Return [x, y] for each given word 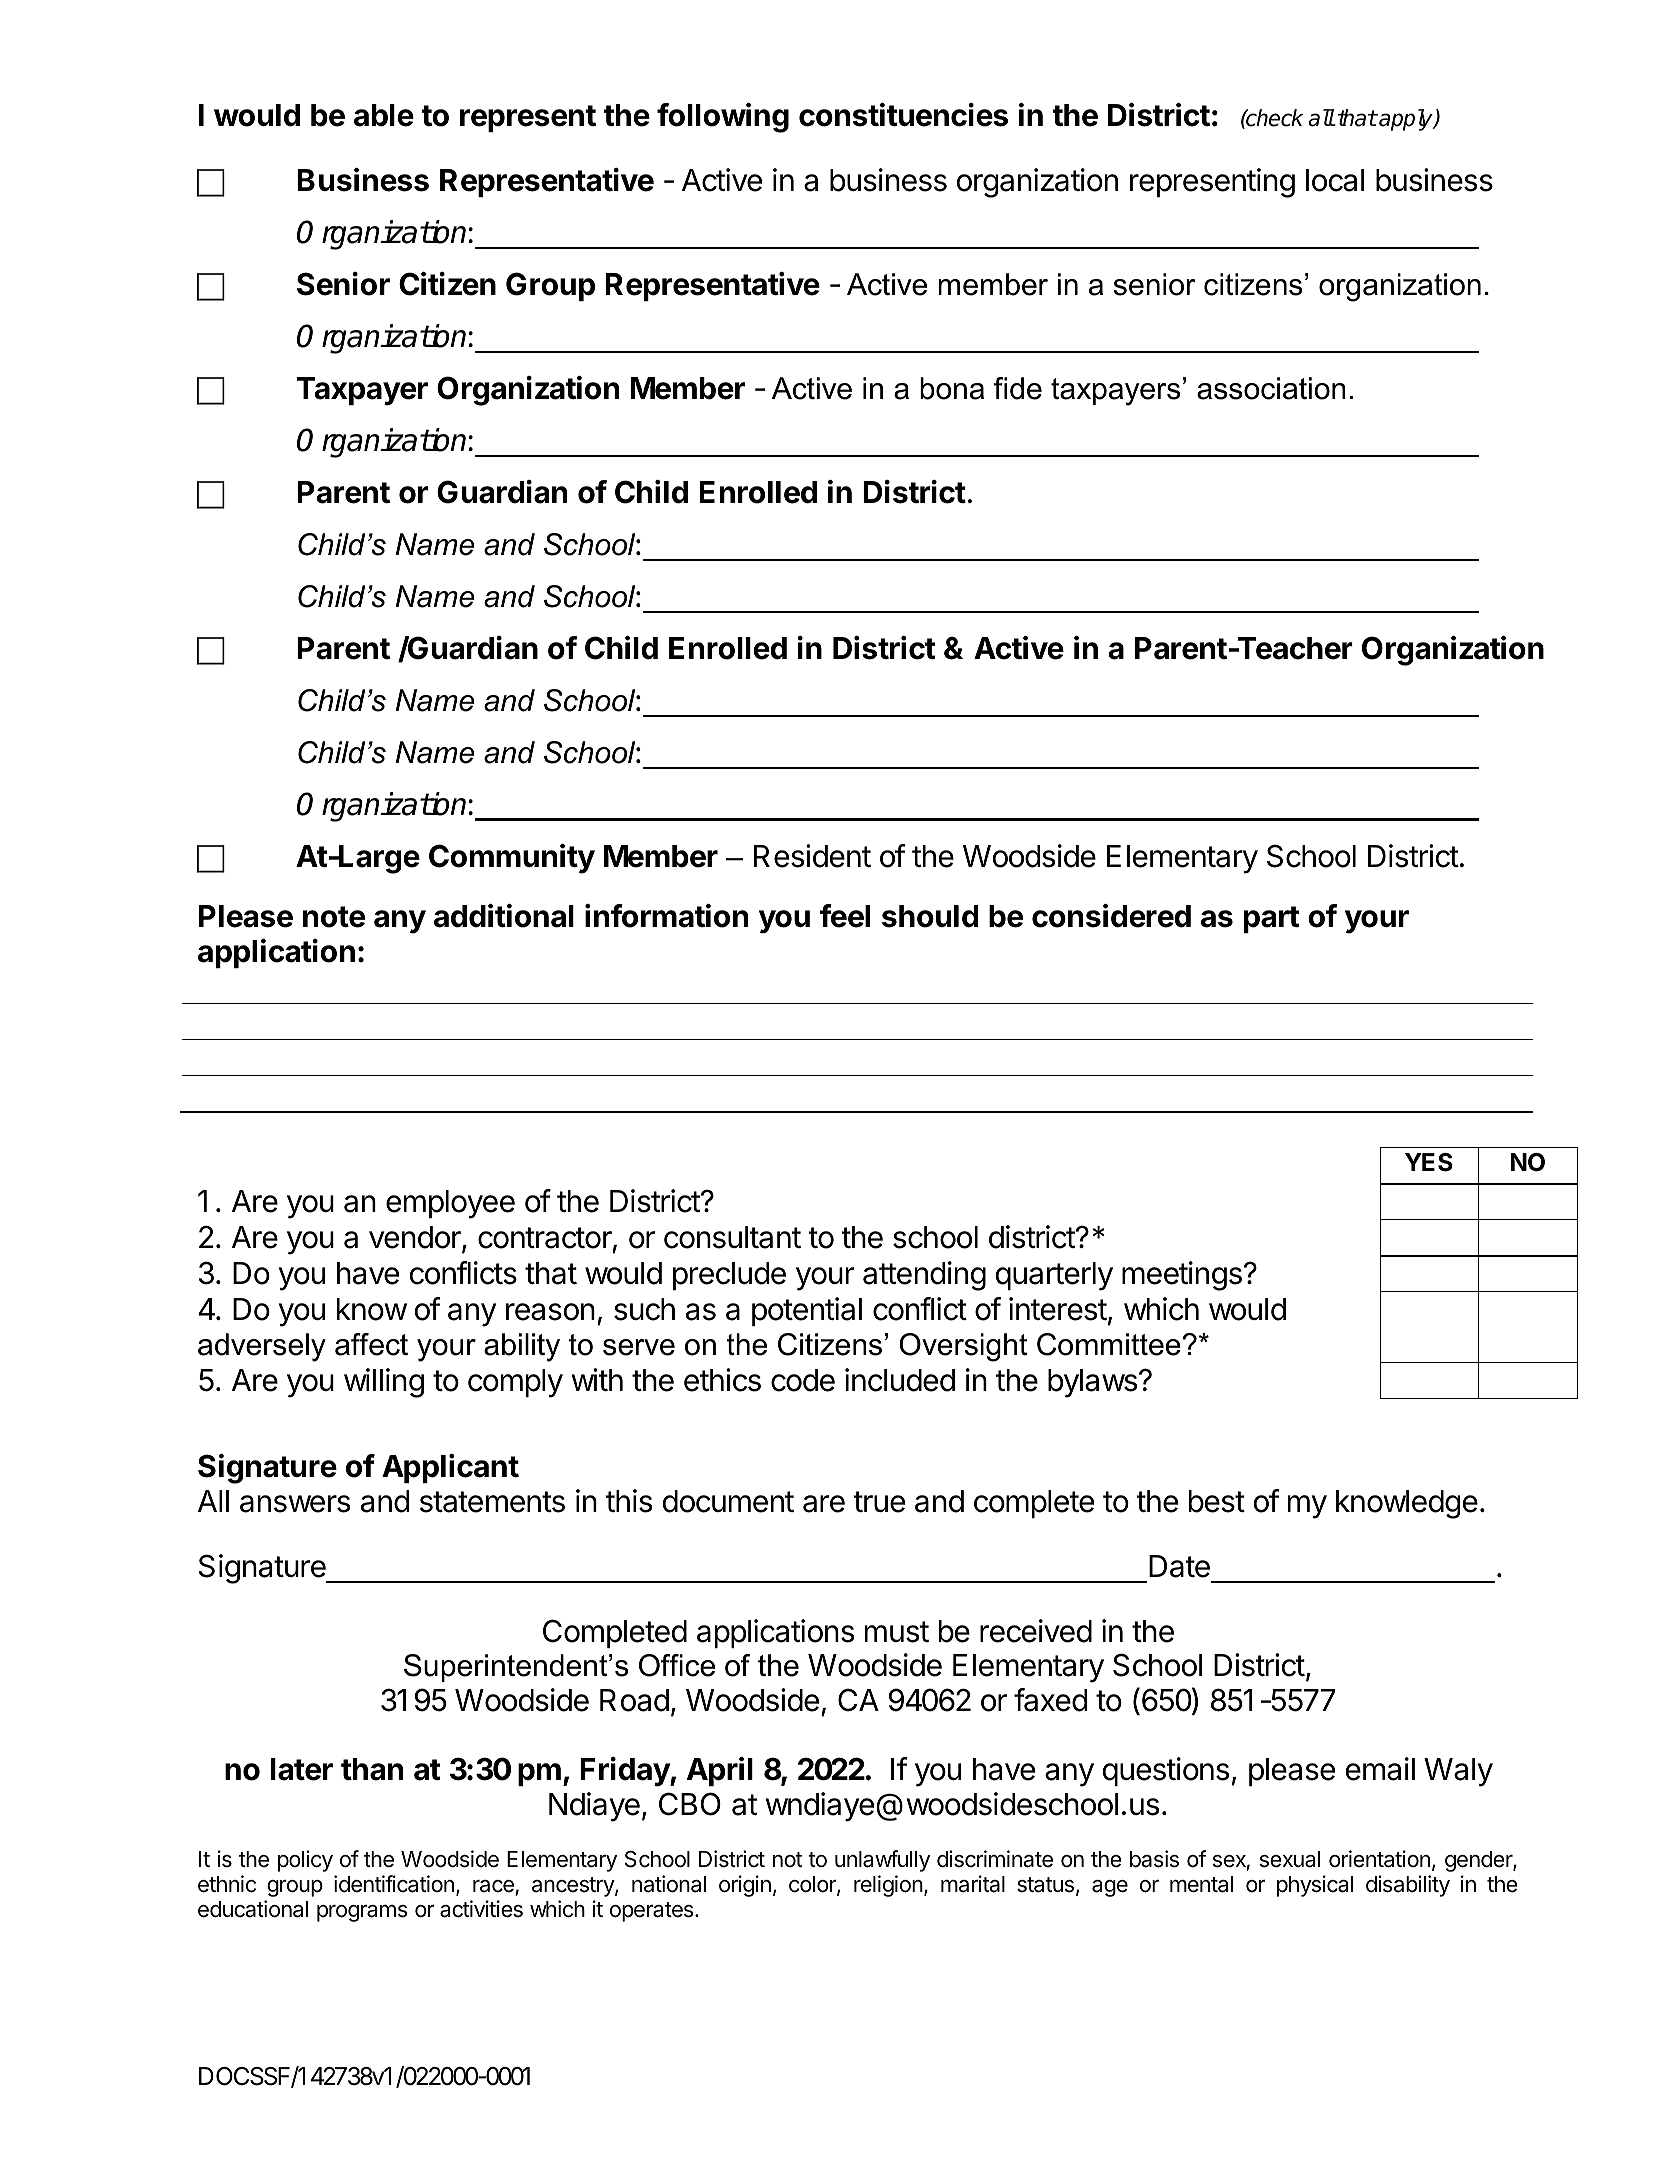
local [1335, 180]
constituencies [903, 115]
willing [384, 1383]
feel [845, 916]
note [334, 917]
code [803, 1380]
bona [952, 388]
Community [512, 859]
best [1217, 1501]
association [1271, 388]
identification [394, 1884]
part [1271, 919]
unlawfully [882, 1861]
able [384, 115]
